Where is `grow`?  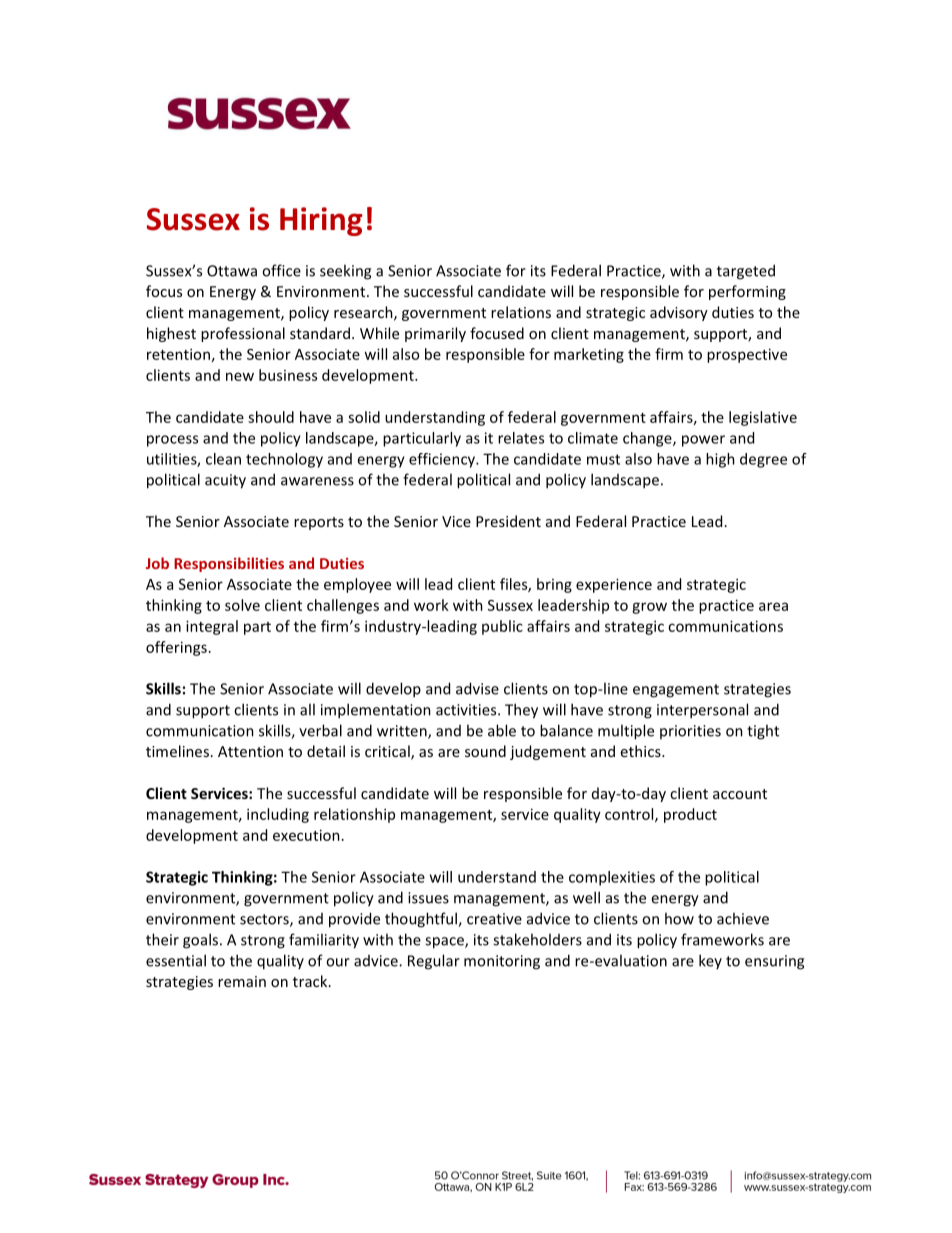 grow is located at coordinates (649, 608).
